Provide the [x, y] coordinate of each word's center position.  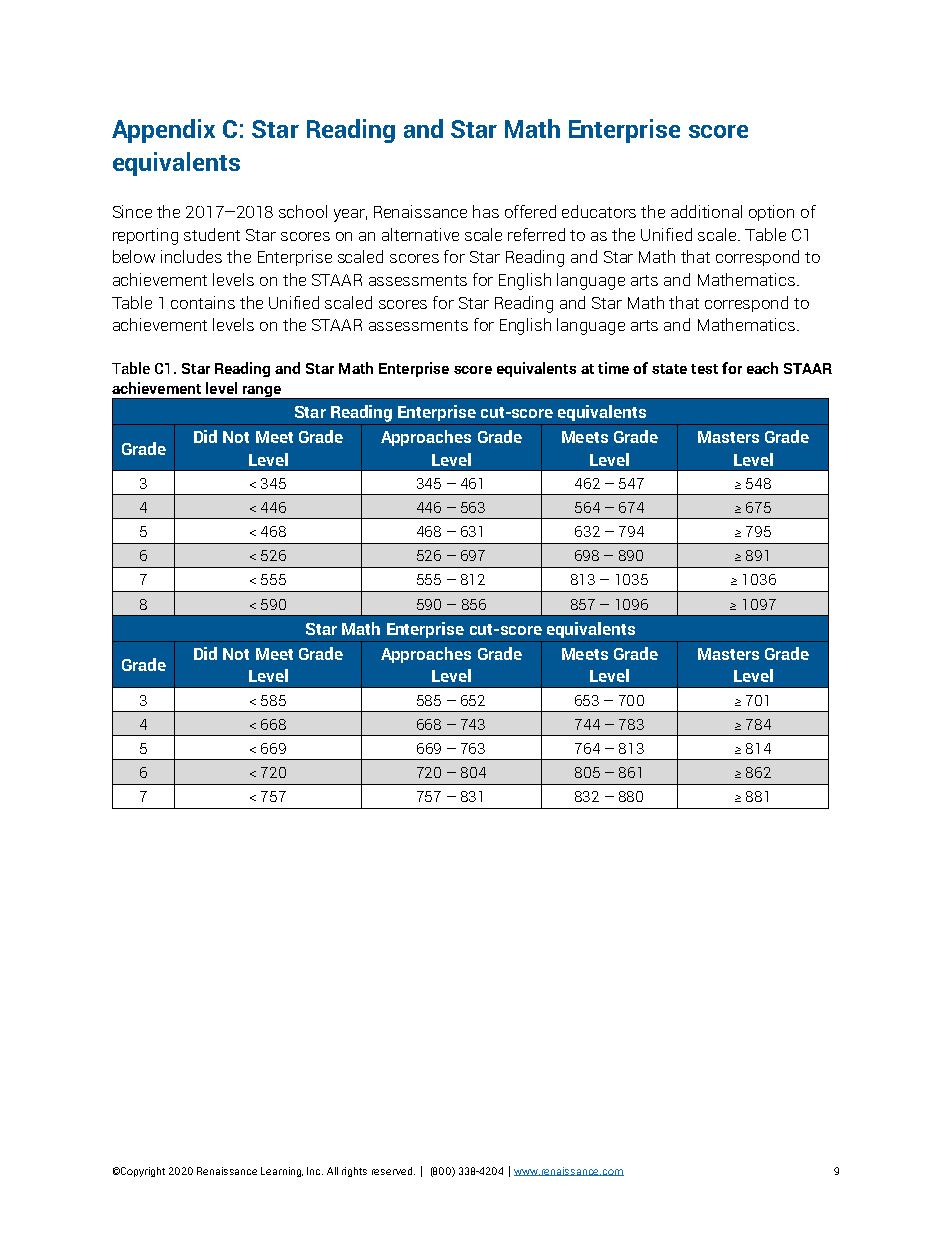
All [332, 1171]
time [613, 368]
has [486, 211]
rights [354, 1172]
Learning [282, 1172]
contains [203, 302]
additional [706, 211]
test [704, 369]
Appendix [163, 131]
